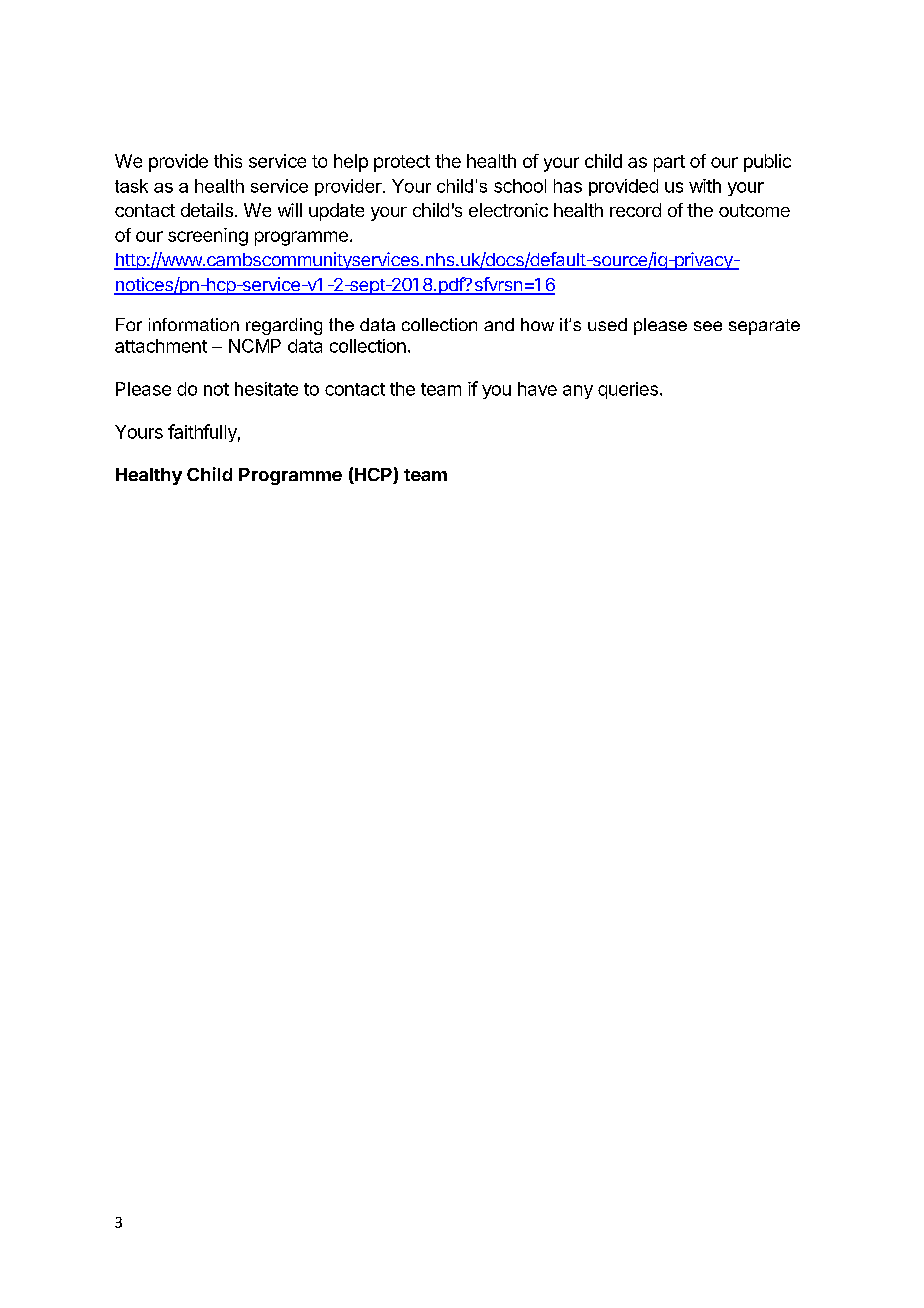 The height and width of the page is (1308, 924). I want to click on protect, so click(402, 163).
